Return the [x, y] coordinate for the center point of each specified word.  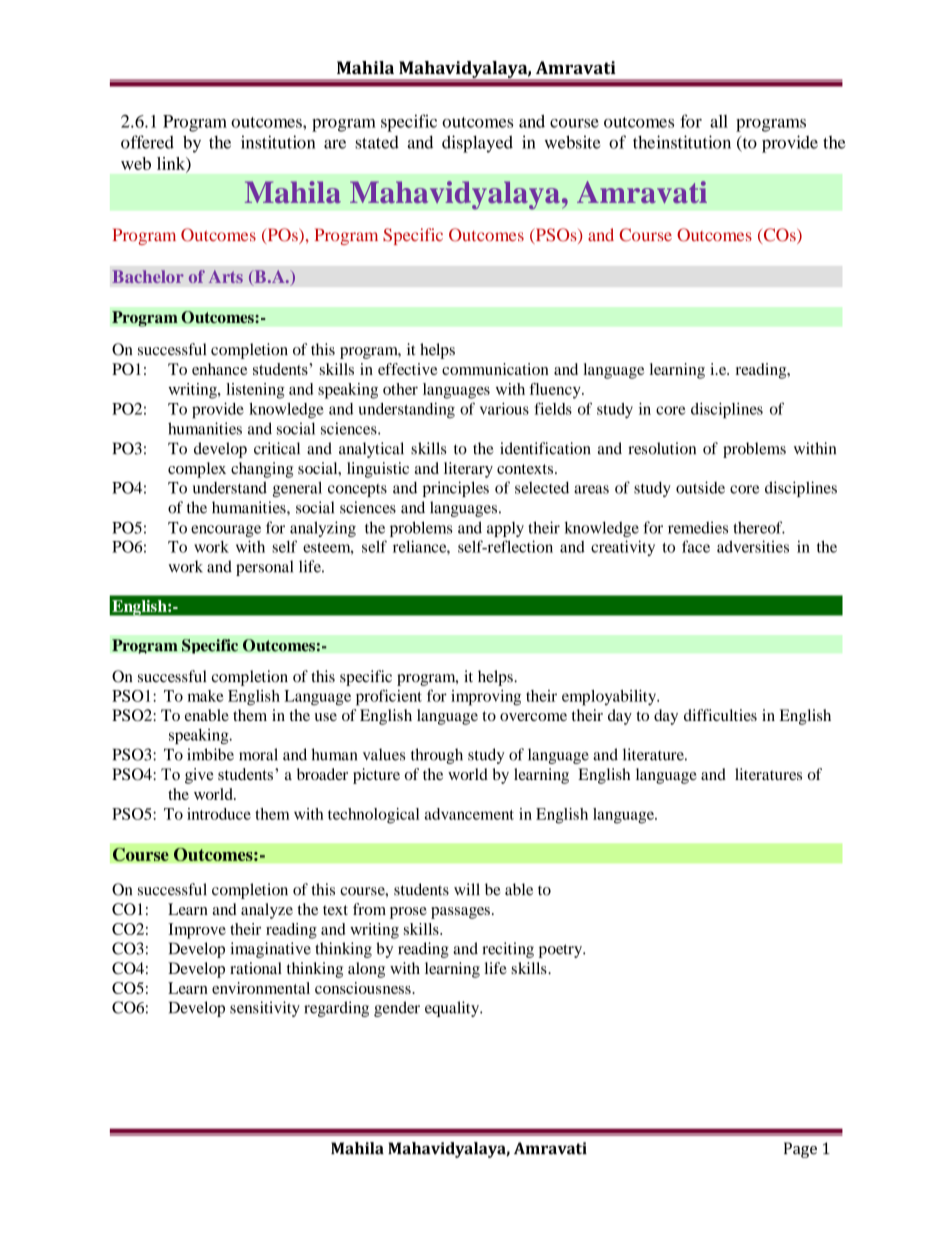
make [205, 696]
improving [486, 698]
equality [453, 1009]
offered [147, 142]
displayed [477, 144]
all [719, 121]
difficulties [720, 715]
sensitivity [265, 1009]
